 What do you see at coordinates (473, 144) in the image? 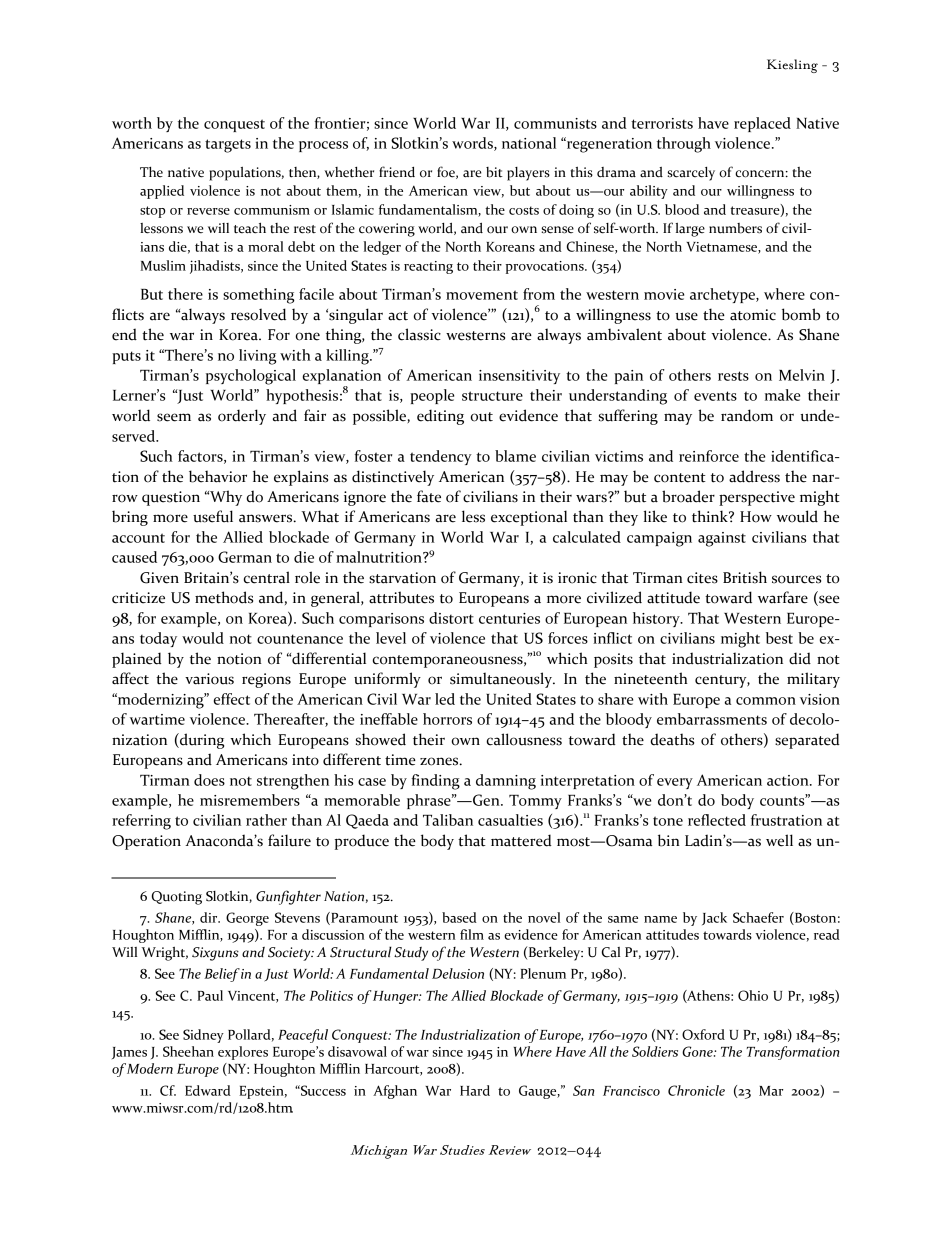
I see `words` at bounding box center [473, 144].
